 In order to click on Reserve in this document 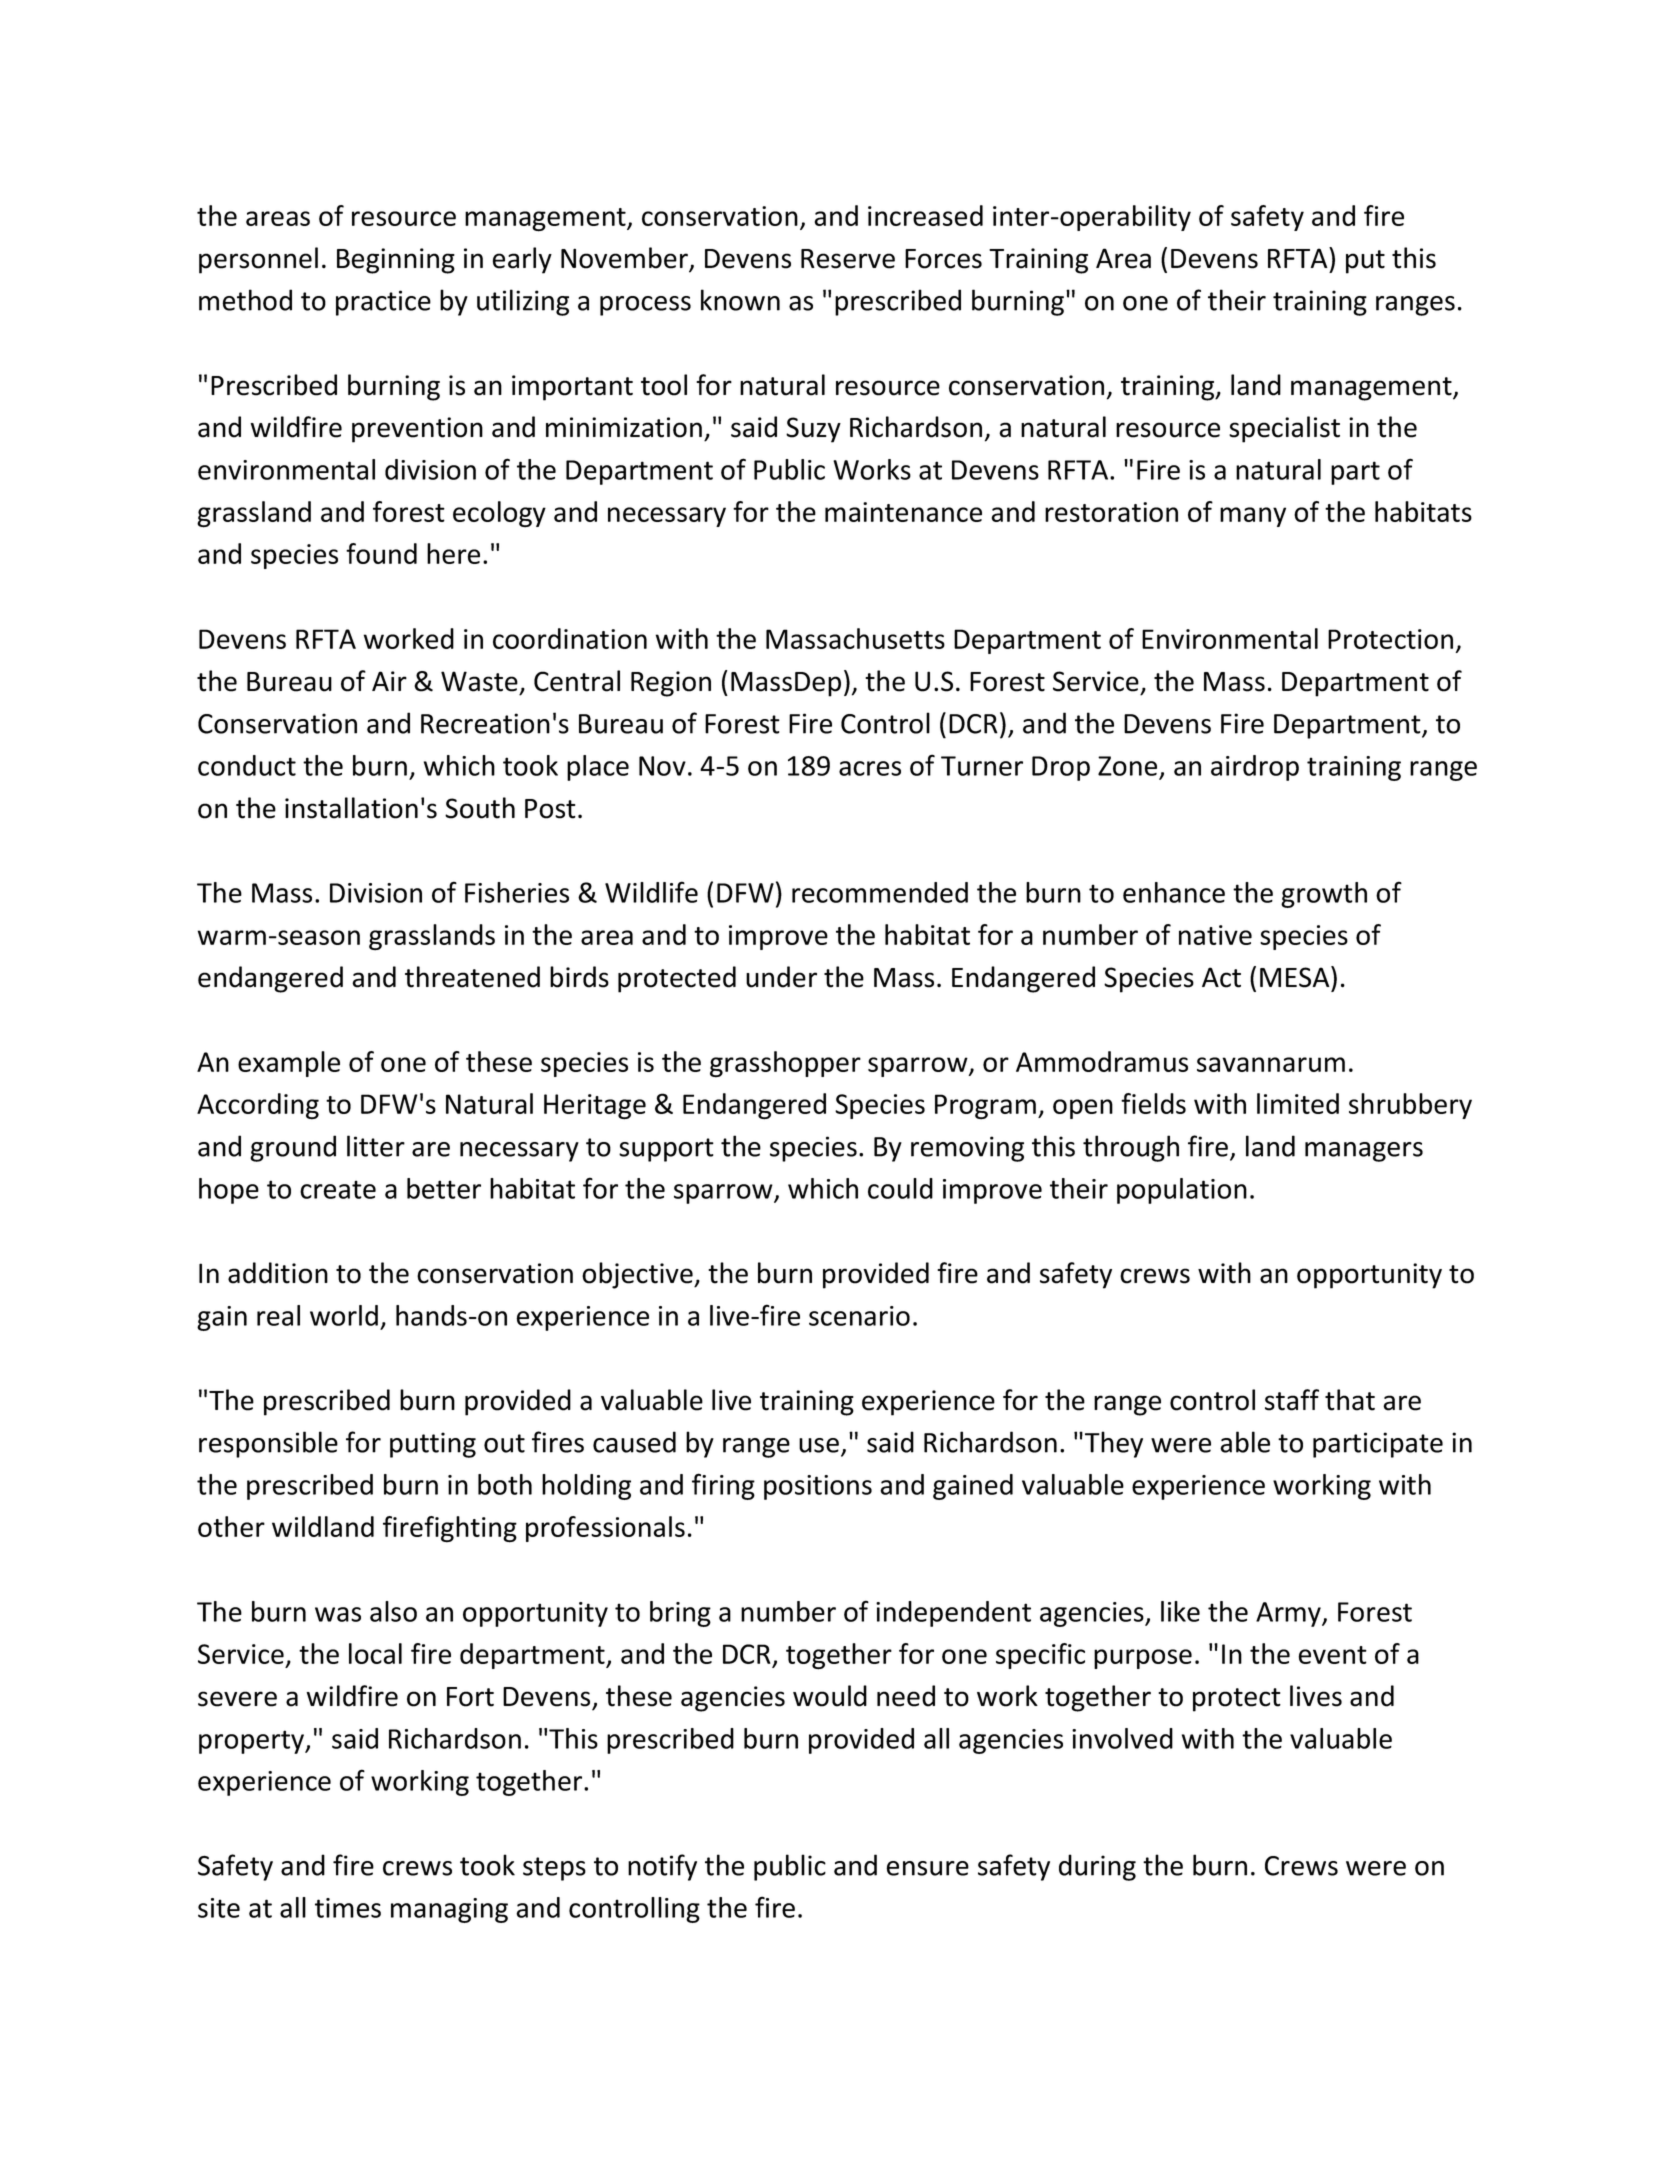, I will do `click(848, 259)`.
